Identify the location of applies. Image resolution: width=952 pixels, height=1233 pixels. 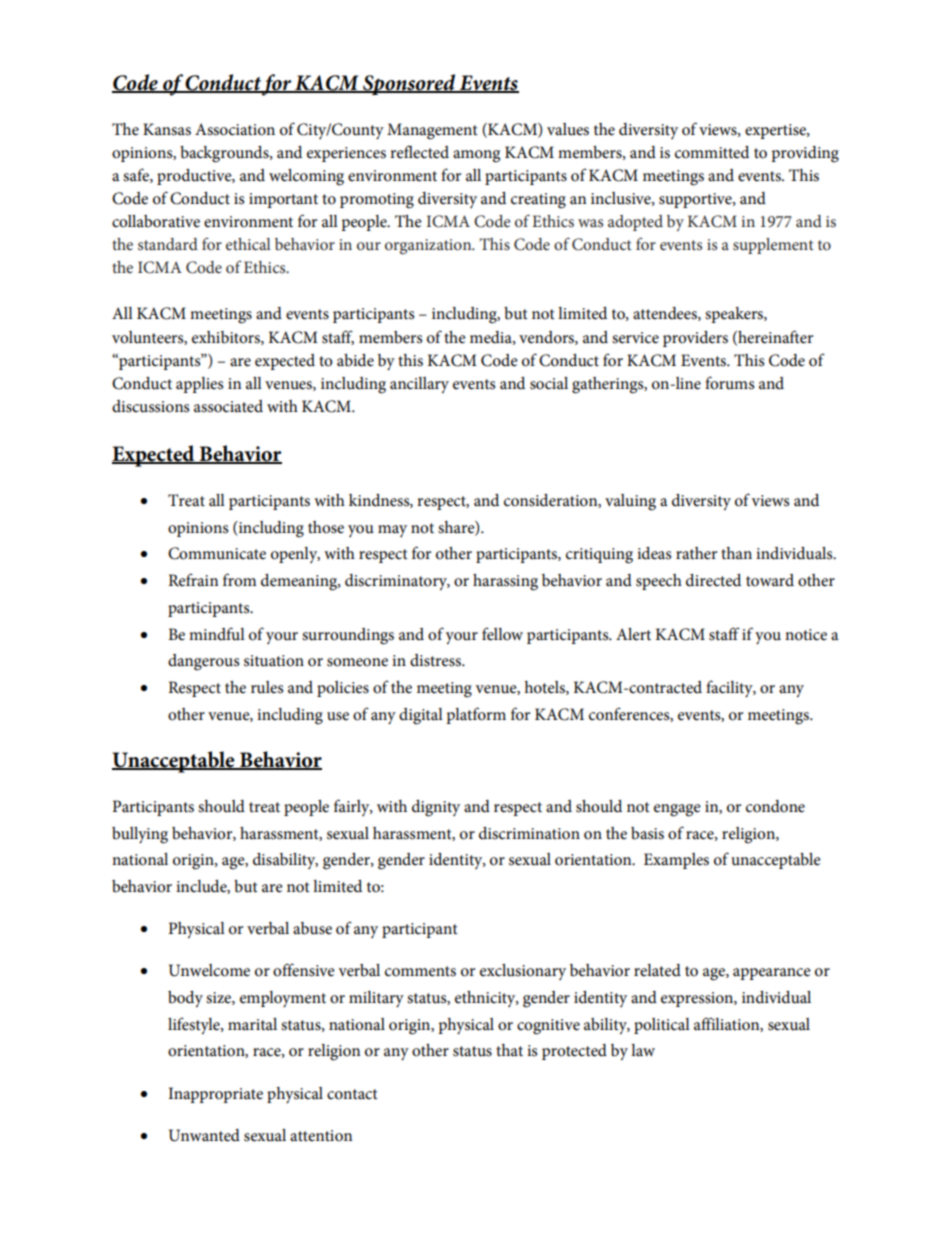
(199, 385).
